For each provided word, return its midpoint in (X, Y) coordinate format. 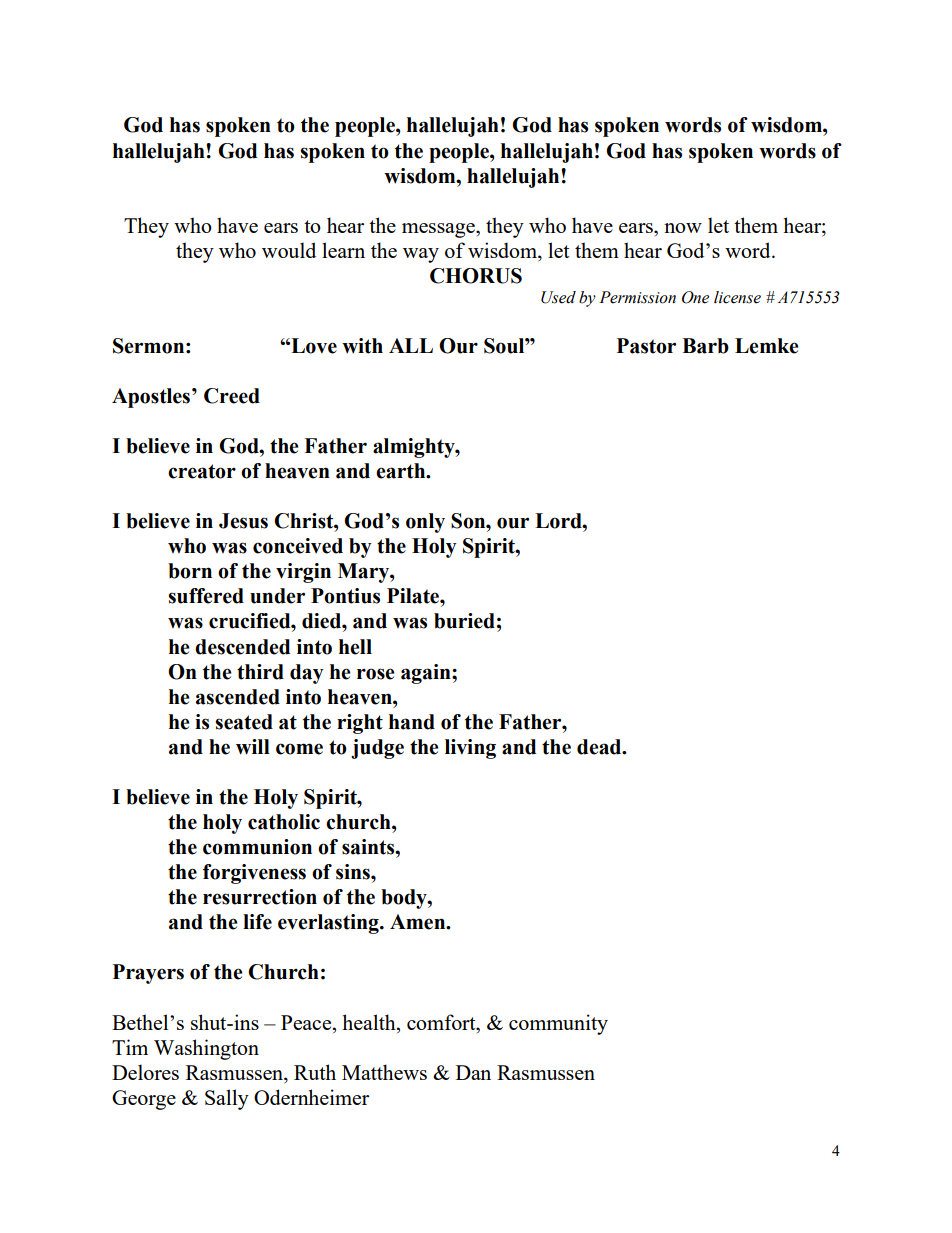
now (683, 228)
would (289, 250)
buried (464, 621)
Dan (473, 1072)
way (421, 255)
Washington (206, 1049)
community (558, 1024)
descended (242, 647)
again (427, 674)
